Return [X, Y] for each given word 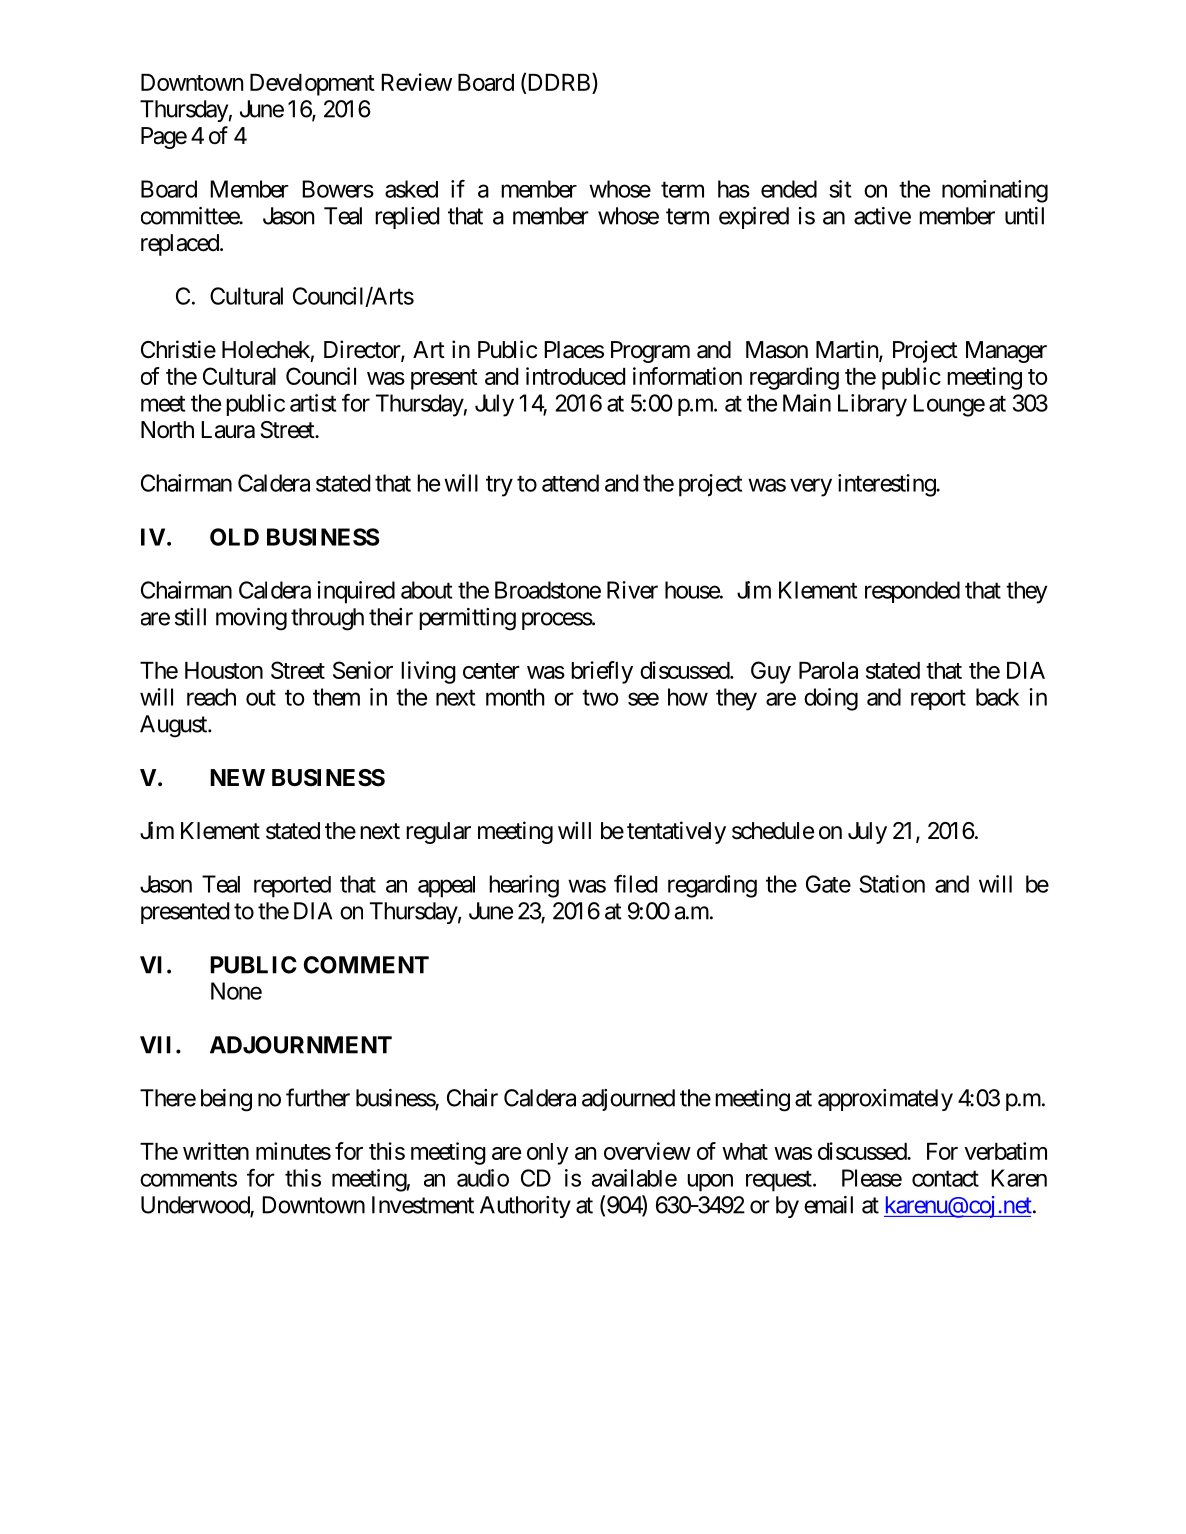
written [216, 1151]
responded [912, 592]
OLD [234, 537]
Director [363, 350]
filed [635, 884]
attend [570, 483]
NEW [237, 777]
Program [650, 352]
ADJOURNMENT [301, 1045]
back [997, 697]
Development [312, 85]
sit [840, 189]
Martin [848, 350]
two [600, 697]
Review [416, 82]
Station [892, 884]
